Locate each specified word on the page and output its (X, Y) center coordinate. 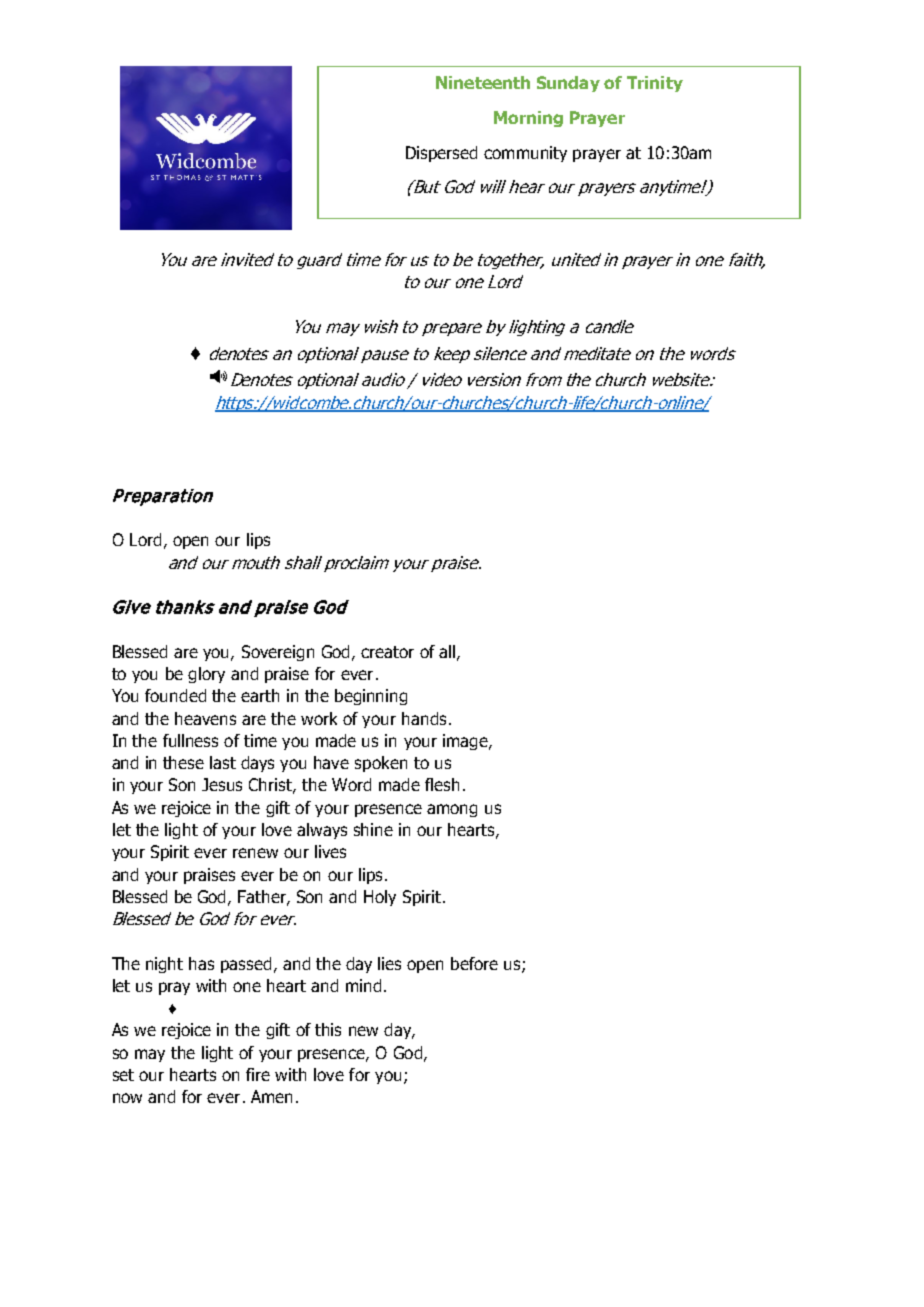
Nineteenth (483, 82)
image (466, 742)
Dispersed (441, 154)
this (328, 1029)
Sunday (568, 84)
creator (387, 652)
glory (206, 675)
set (123, 1075)
